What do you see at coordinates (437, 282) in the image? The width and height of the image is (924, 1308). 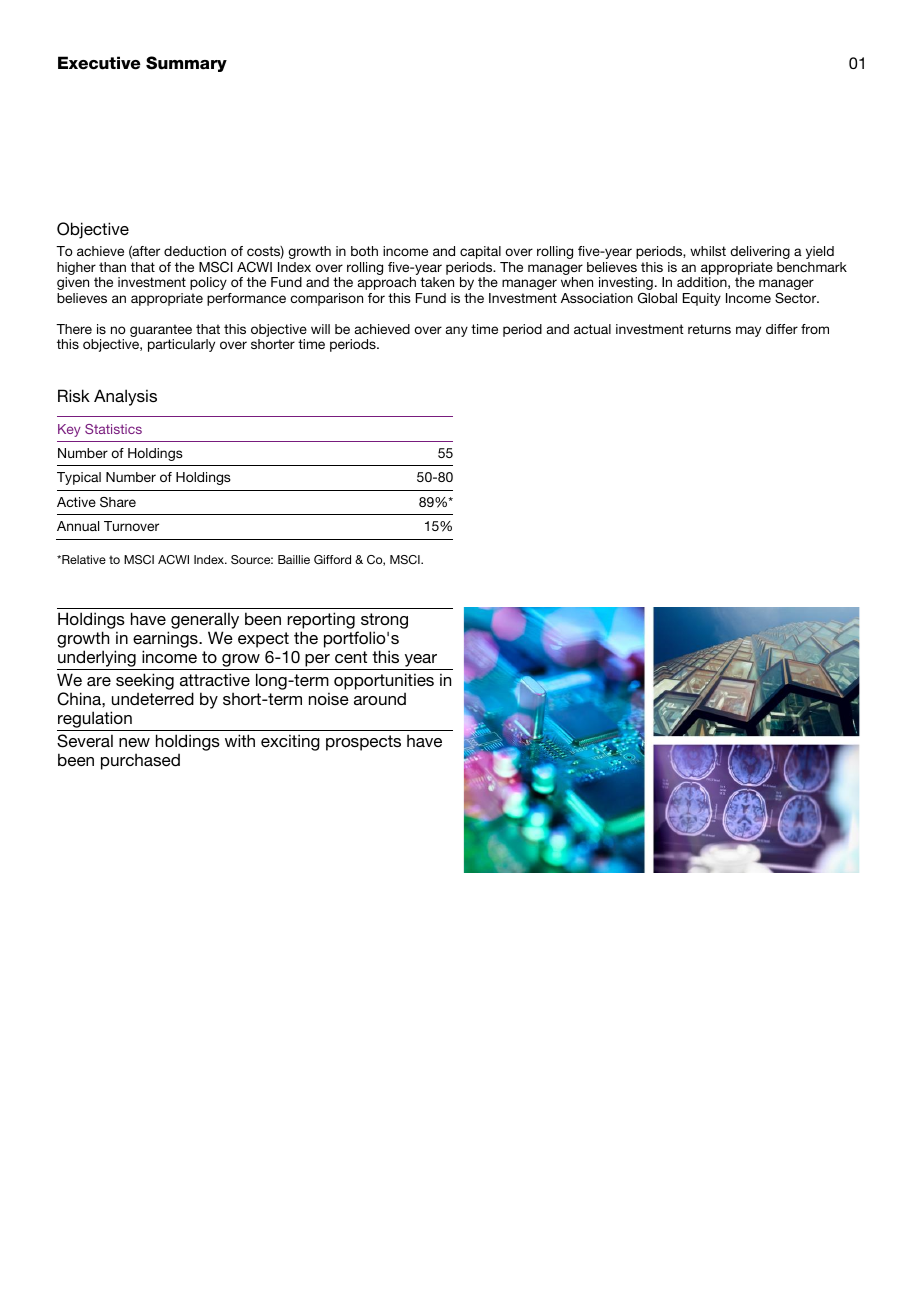 I see `taken` at bounding box center [437, 282].
